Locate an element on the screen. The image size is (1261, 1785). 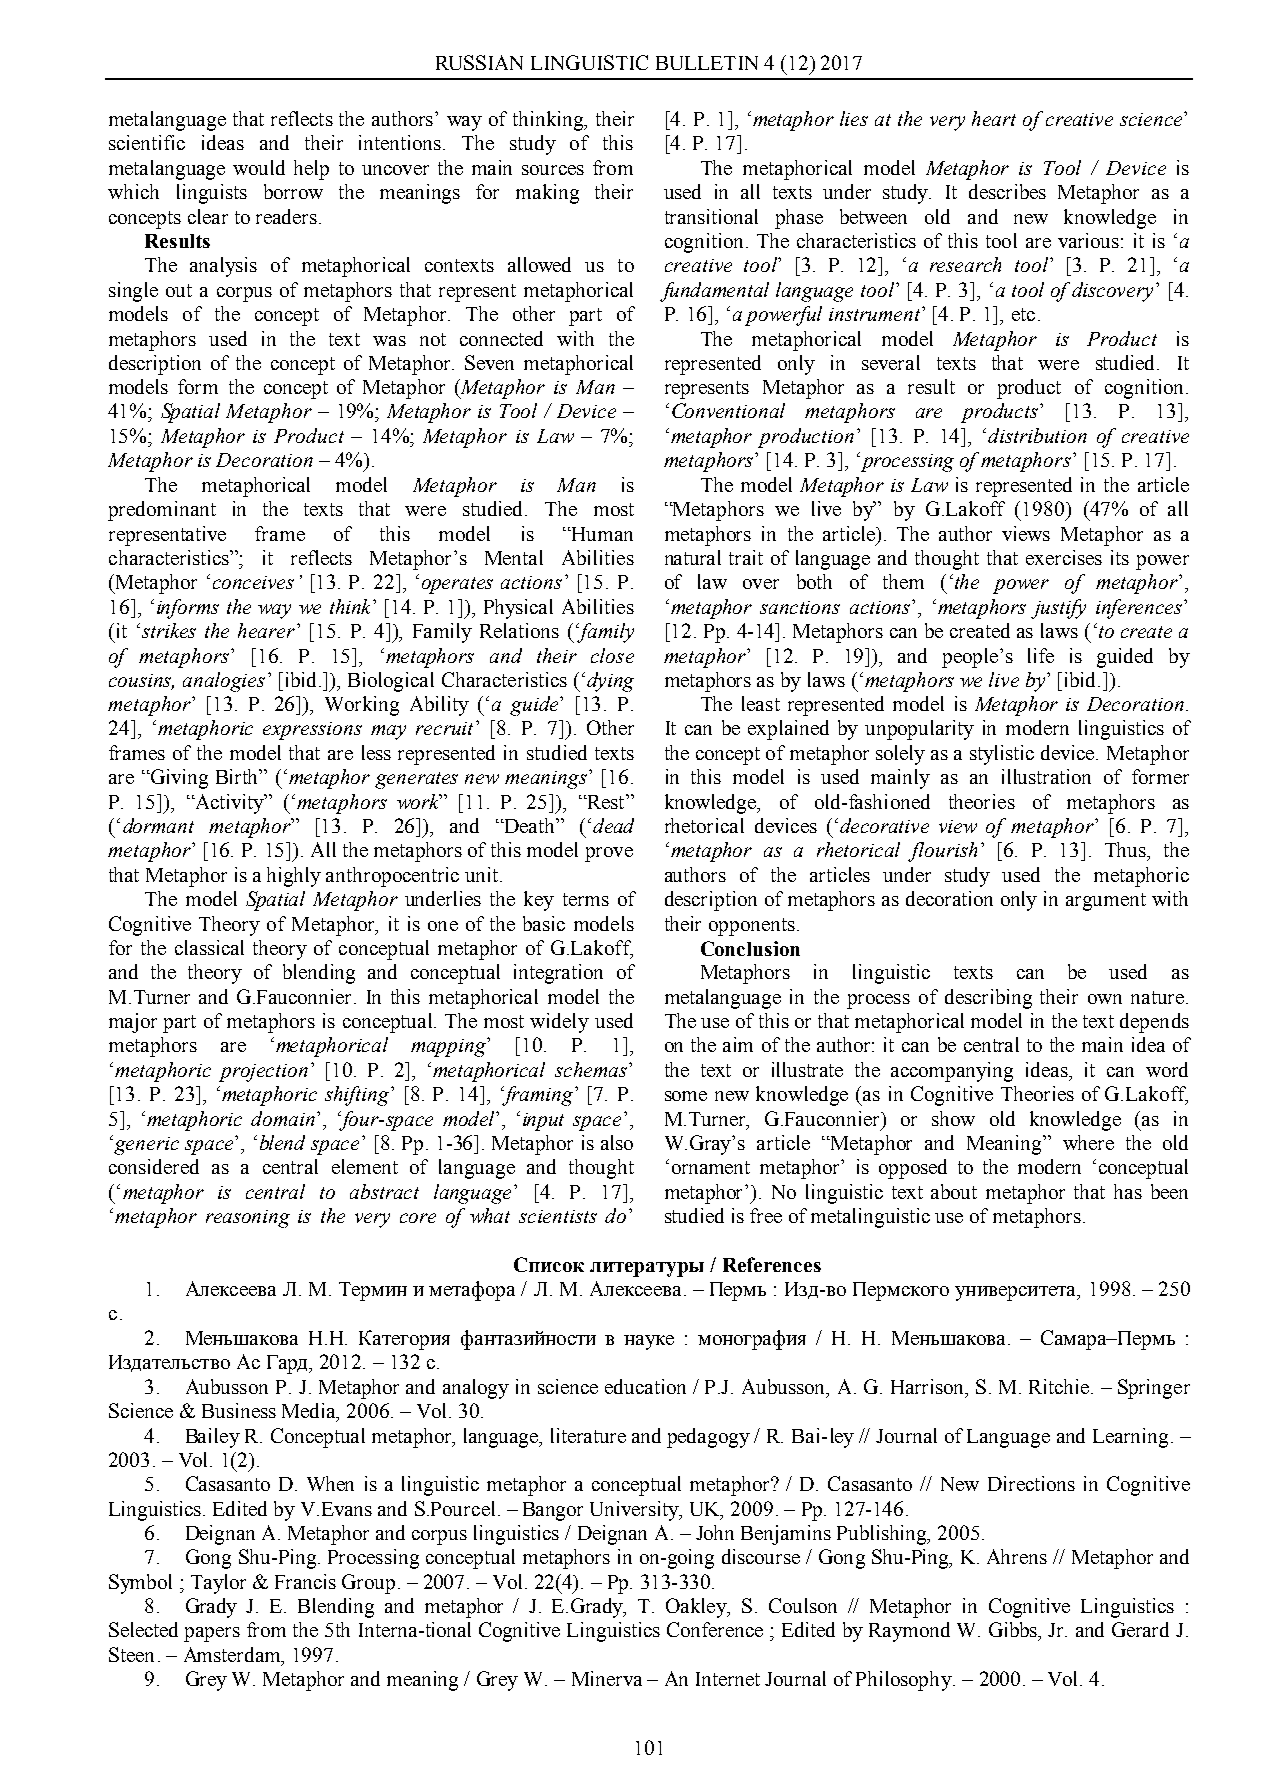
prove is located at coordinates (609, 854).
